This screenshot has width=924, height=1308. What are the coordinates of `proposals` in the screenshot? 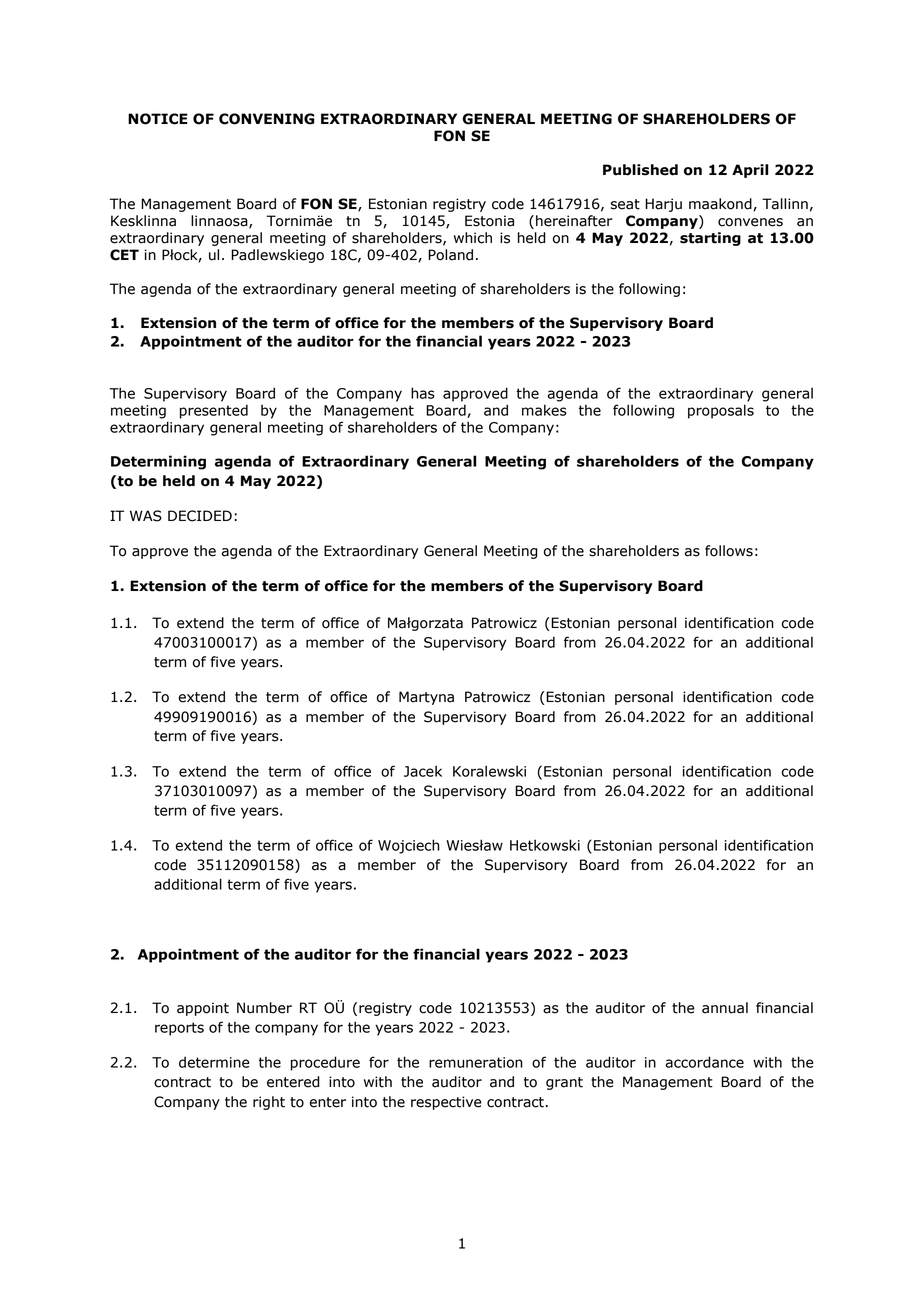 It's located at (721, 411).
